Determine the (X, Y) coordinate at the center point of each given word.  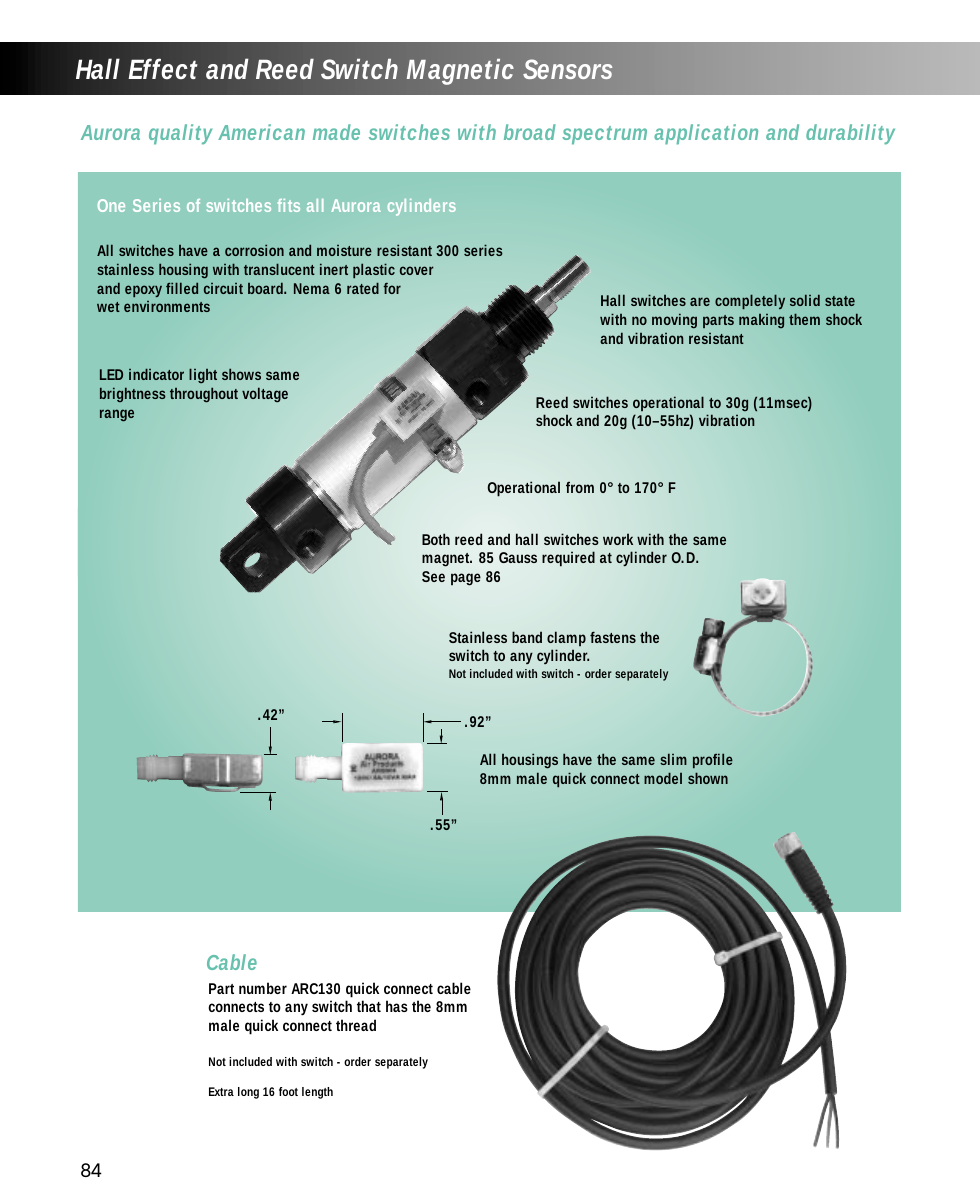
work (618, 539)
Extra (221, 1091)
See (433, 576)
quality (180, 134)
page (466, 579)
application (706, 134)
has (397, 1006)
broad (530, 132)
